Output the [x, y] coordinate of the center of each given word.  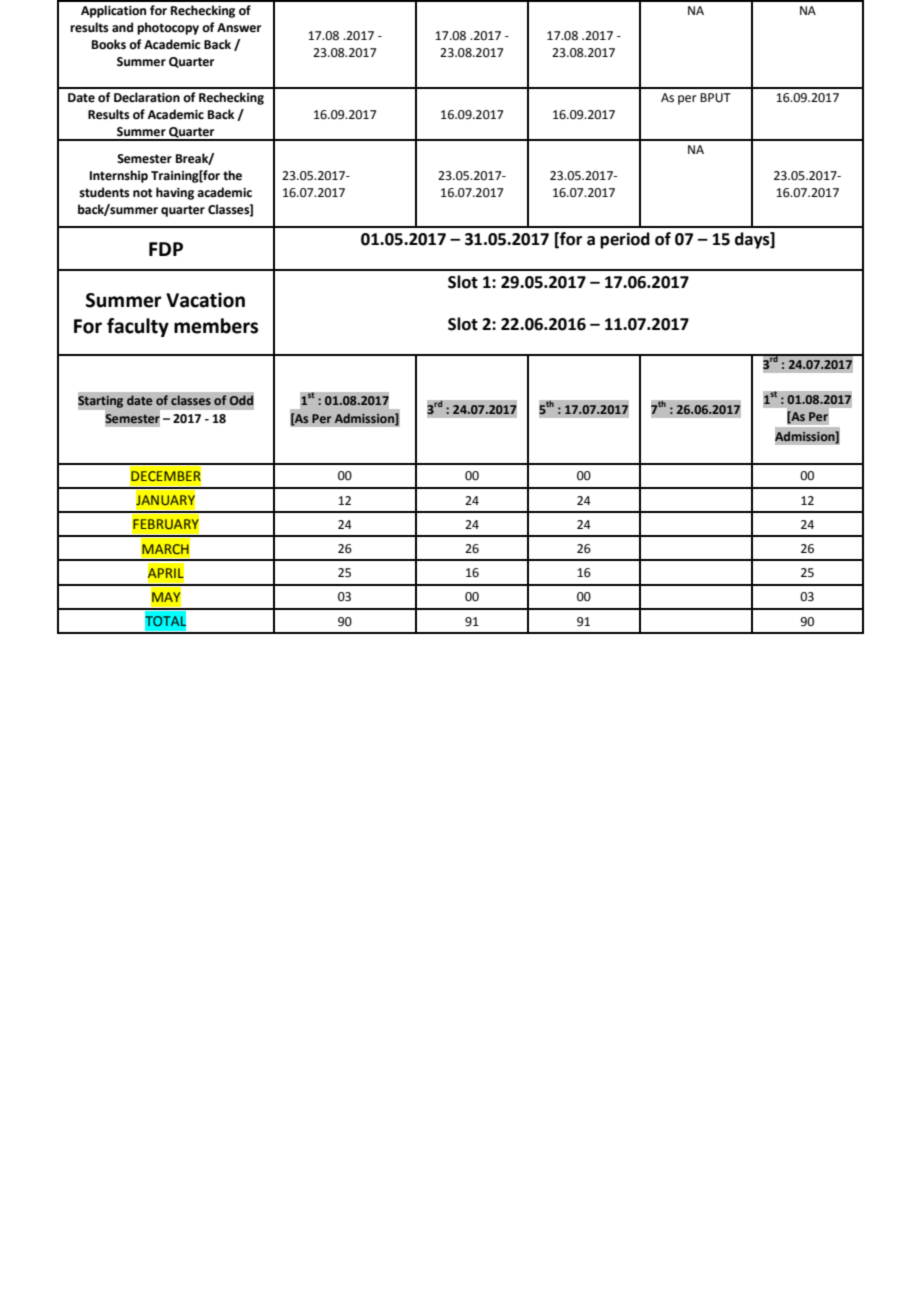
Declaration [147, 97]
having [175, 193]
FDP [166, 249]
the [232, 175]
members [216, 326]
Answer [239, 28]
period [625, 240]
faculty [138, 327]
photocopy [168, 28]
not [143, 193]
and [122, 27]
